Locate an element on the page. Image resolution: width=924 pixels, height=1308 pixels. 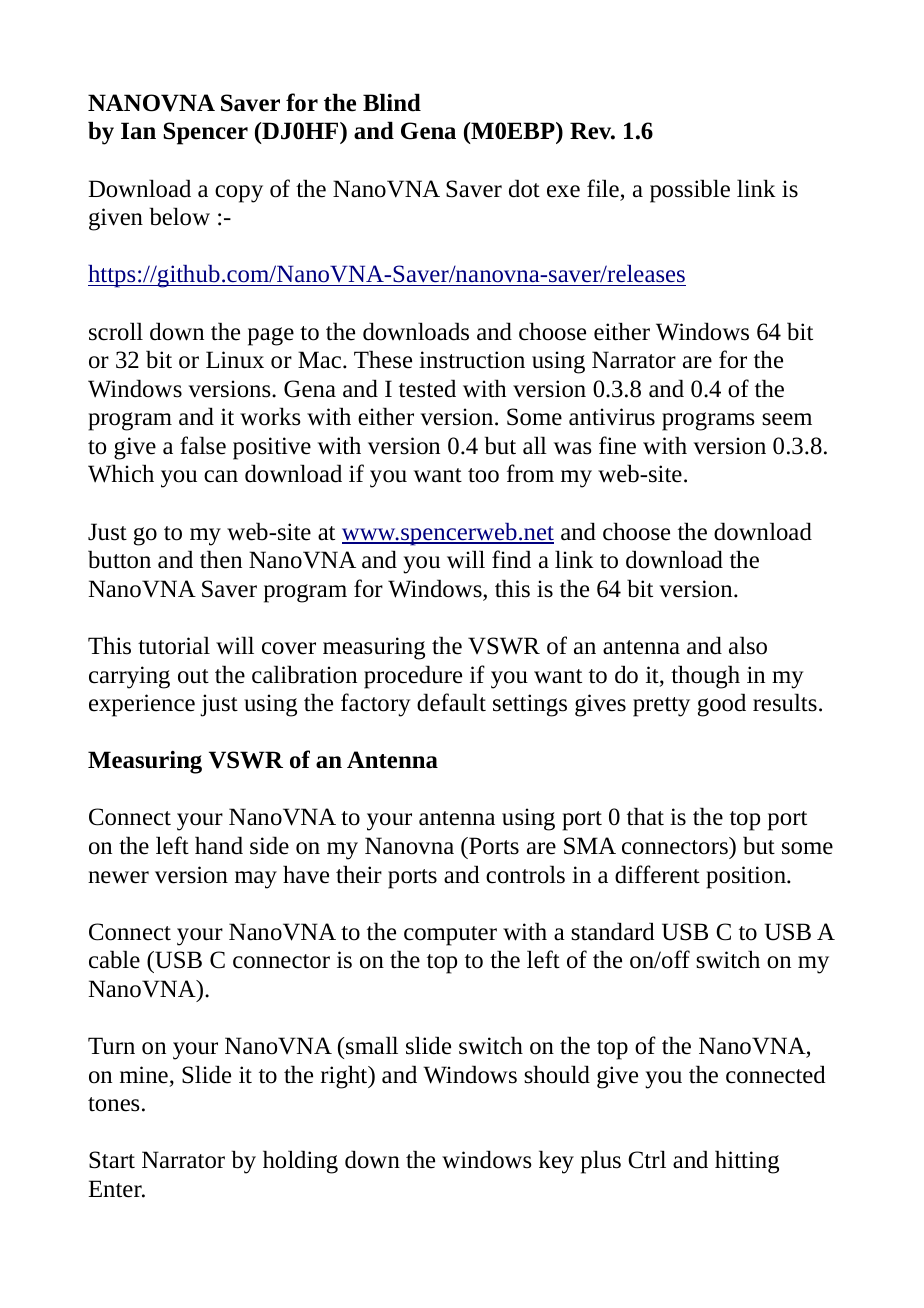
Blind is located at coordinates (392, 102).
